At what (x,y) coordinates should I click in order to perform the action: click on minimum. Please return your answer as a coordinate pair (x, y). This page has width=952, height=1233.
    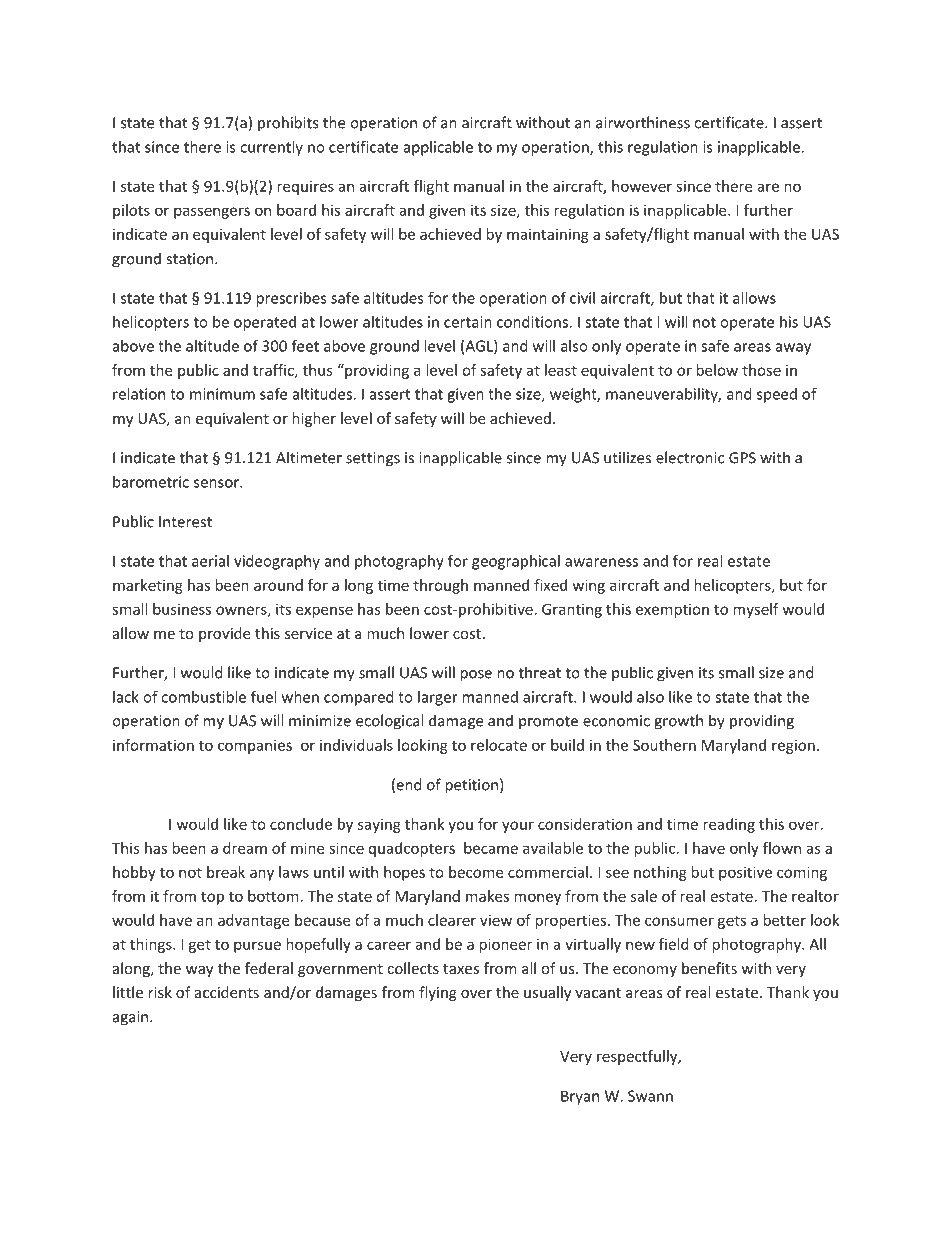
    Looking at the image, I should click on (222, 394).
